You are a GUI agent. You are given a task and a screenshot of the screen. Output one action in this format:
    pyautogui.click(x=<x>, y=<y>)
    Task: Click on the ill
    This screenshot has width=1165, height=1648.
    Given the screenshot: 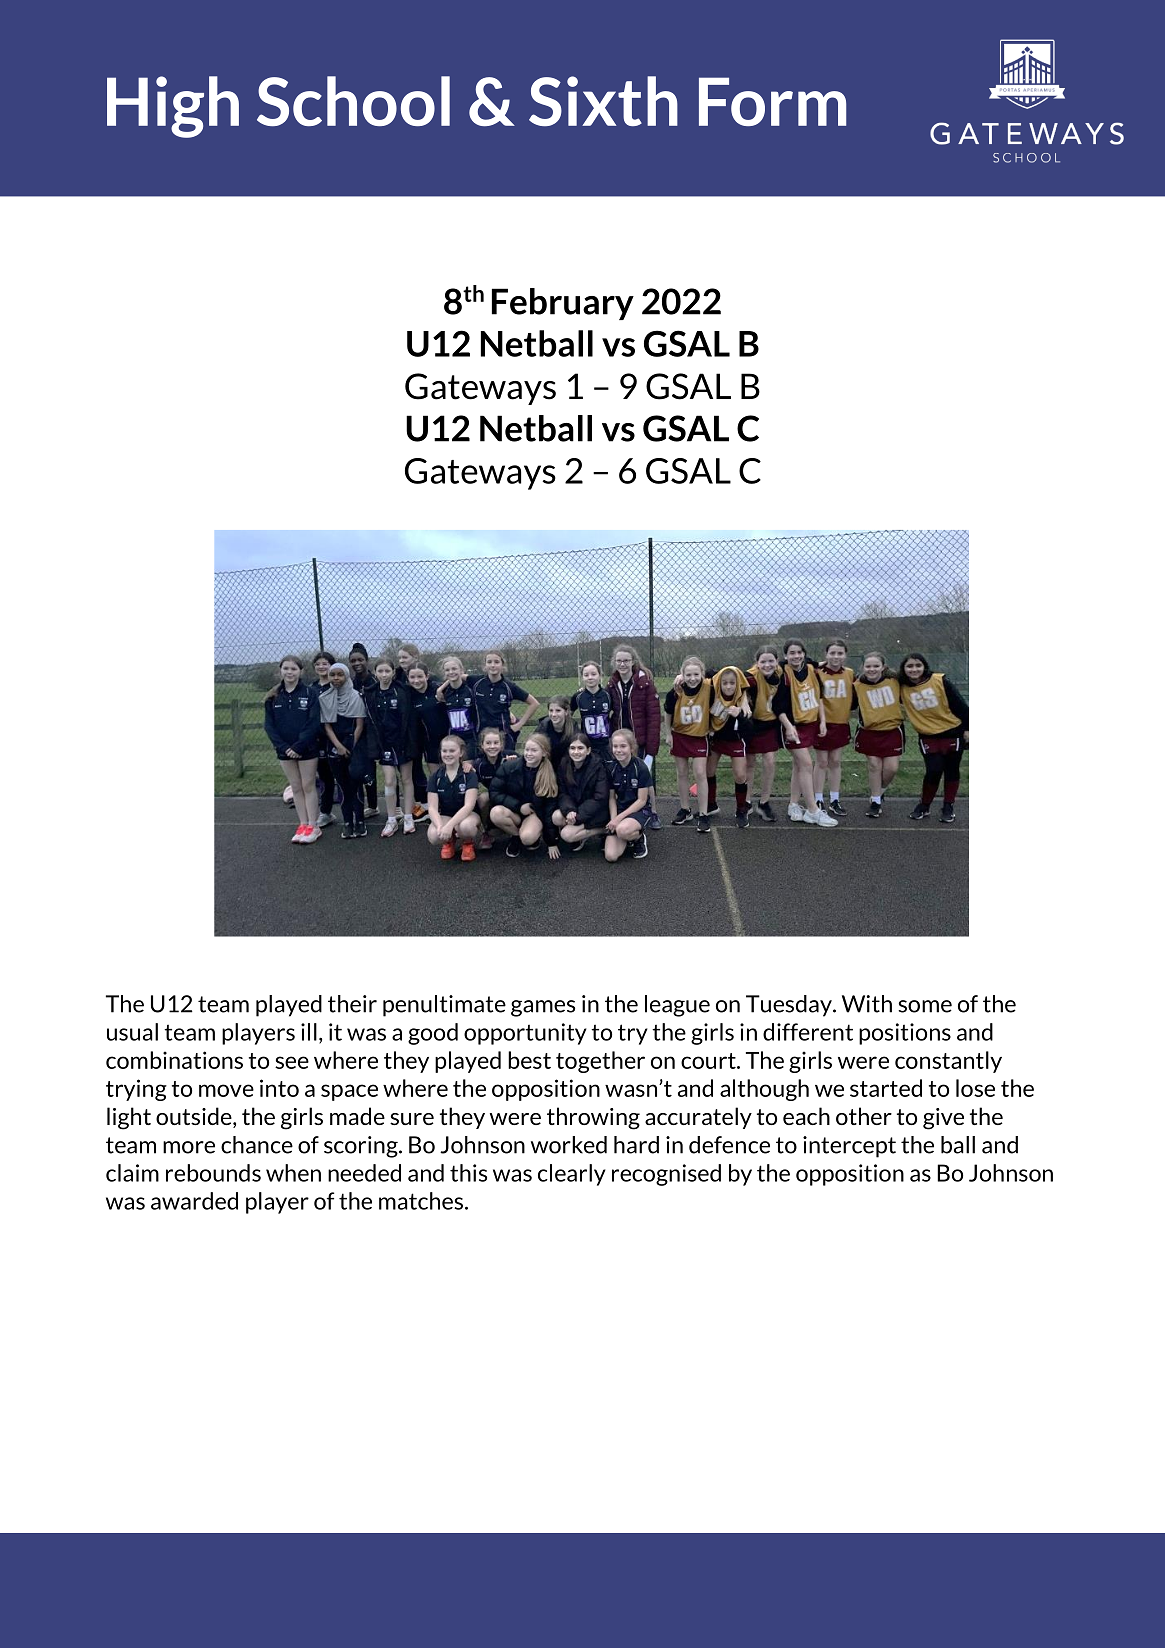 What is the action you would take?
    pyautogui.click(x=309, y=1032)
